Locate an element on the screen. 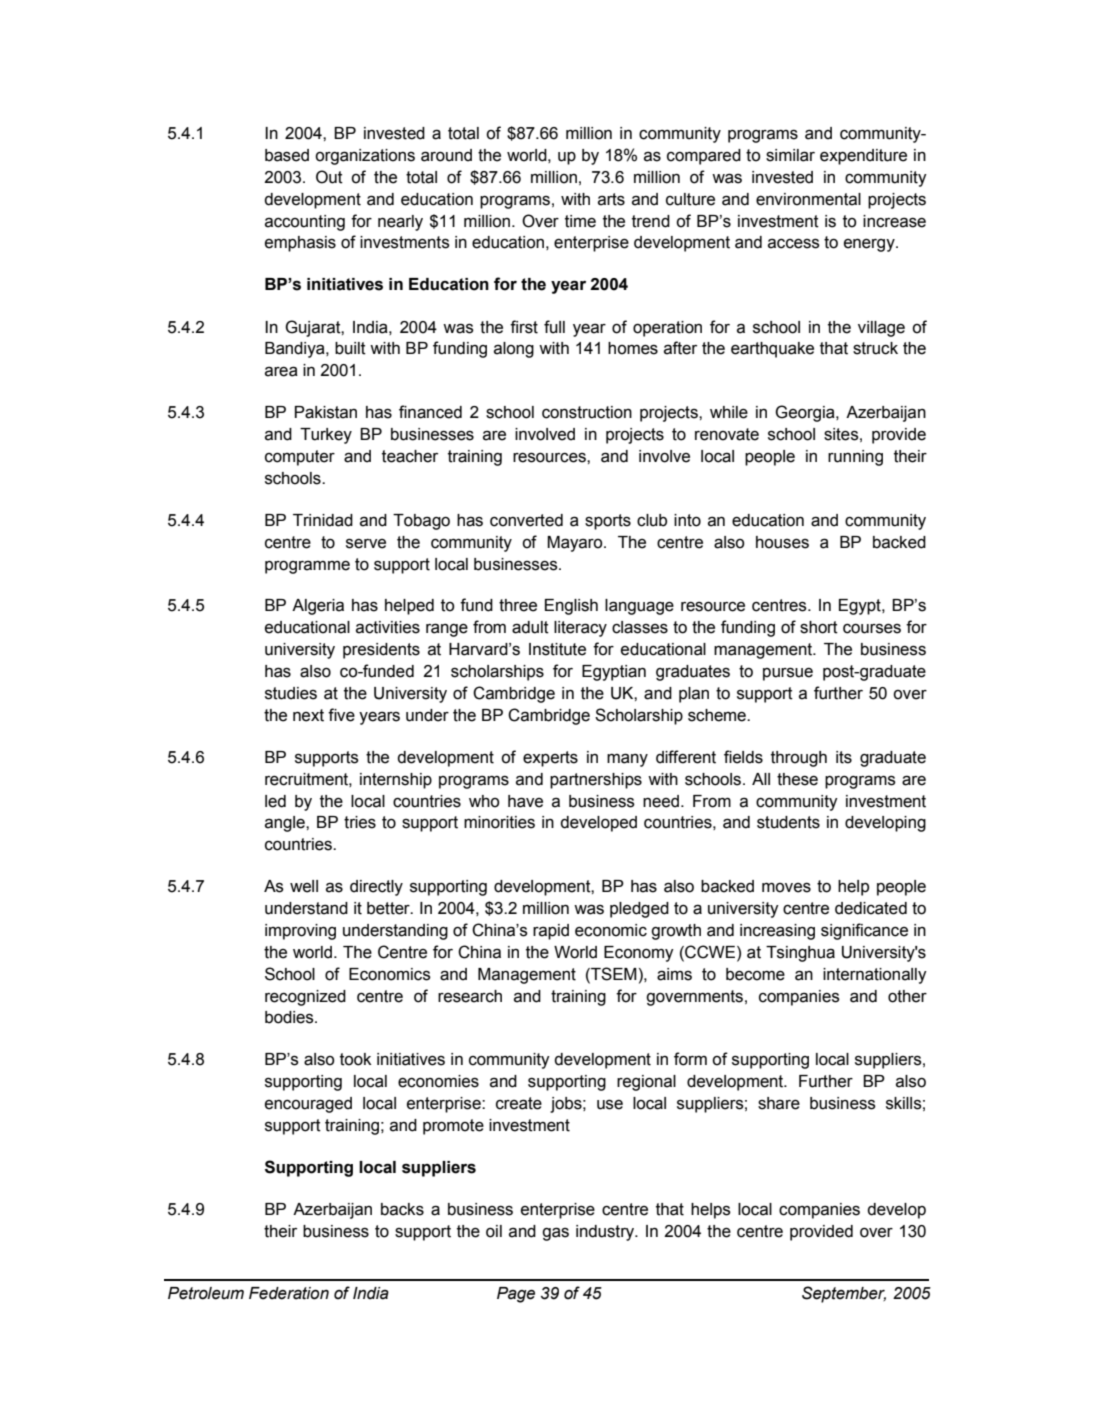  its is located at coordinates (844, 757).
